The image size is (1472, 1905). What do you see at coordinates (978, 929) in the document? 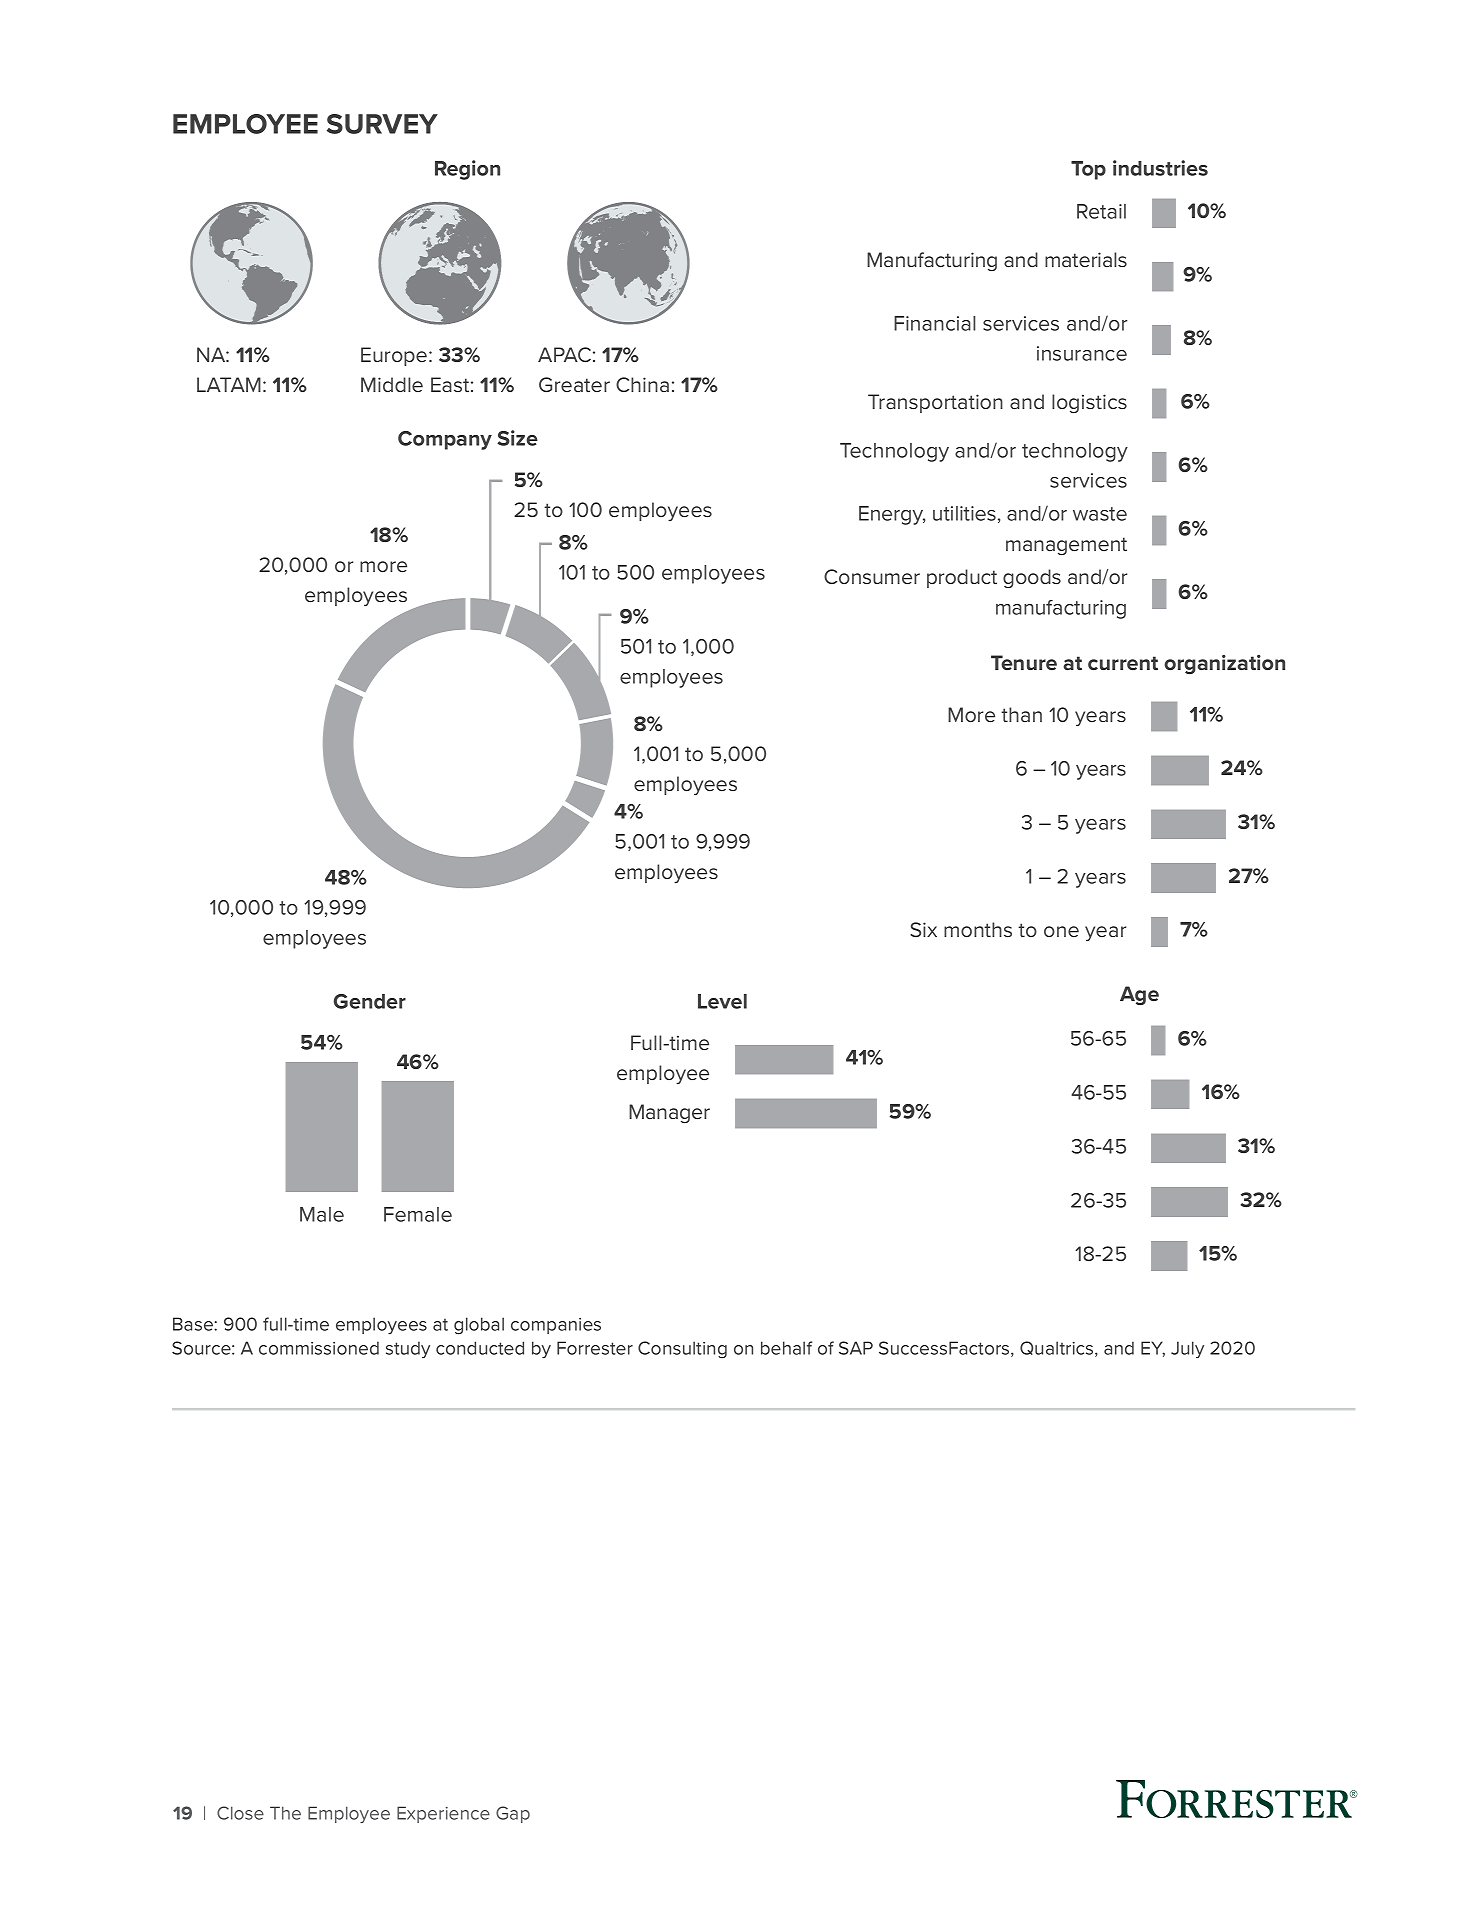
I see `months` at bounding box center [978, 929].
